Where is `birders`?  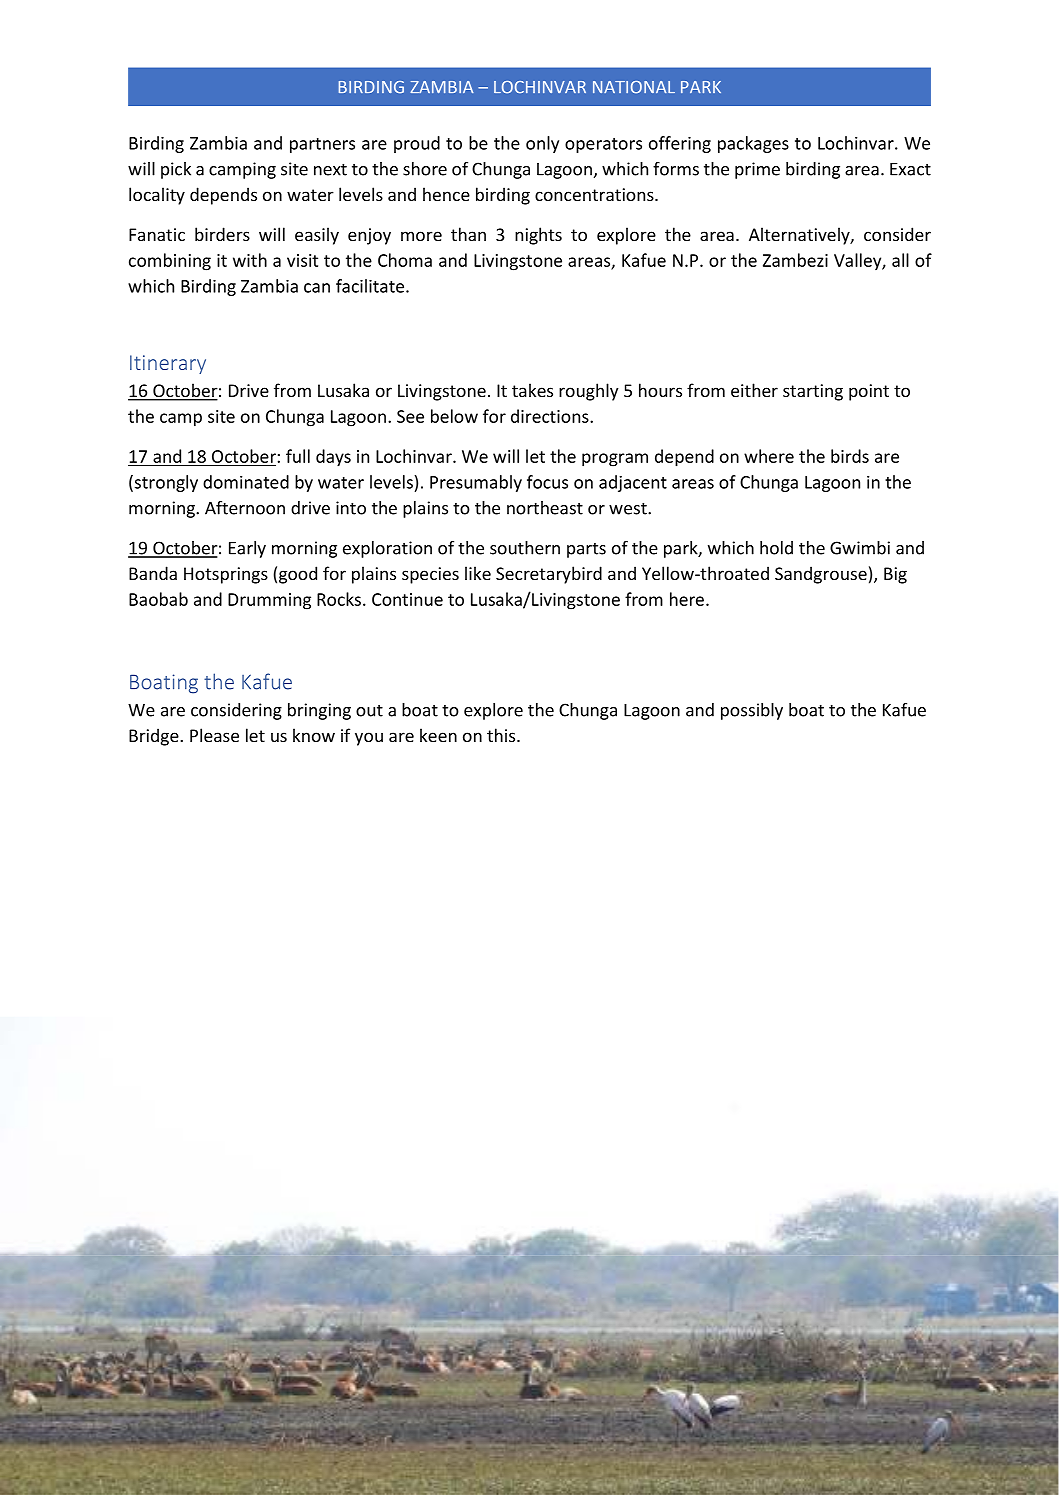
birders is located at coordinates (222, 234).
